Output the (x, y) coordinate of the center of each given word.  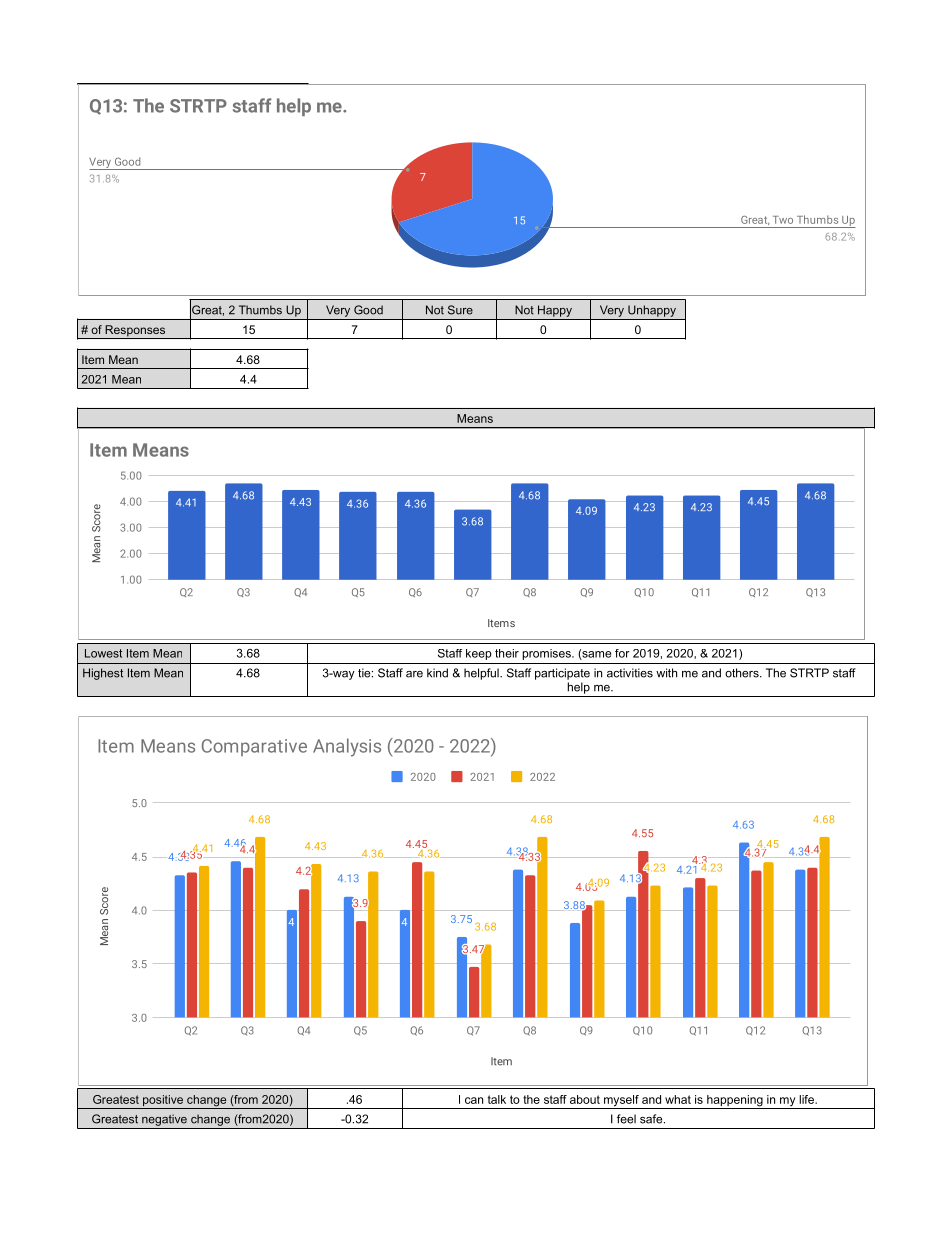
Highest (103, 674)
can (474, 1100)
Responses (135, 332)
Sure (460, 310)
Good (368, 310)
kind (437, 673)
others (743, 673)
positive (163, 1102)
